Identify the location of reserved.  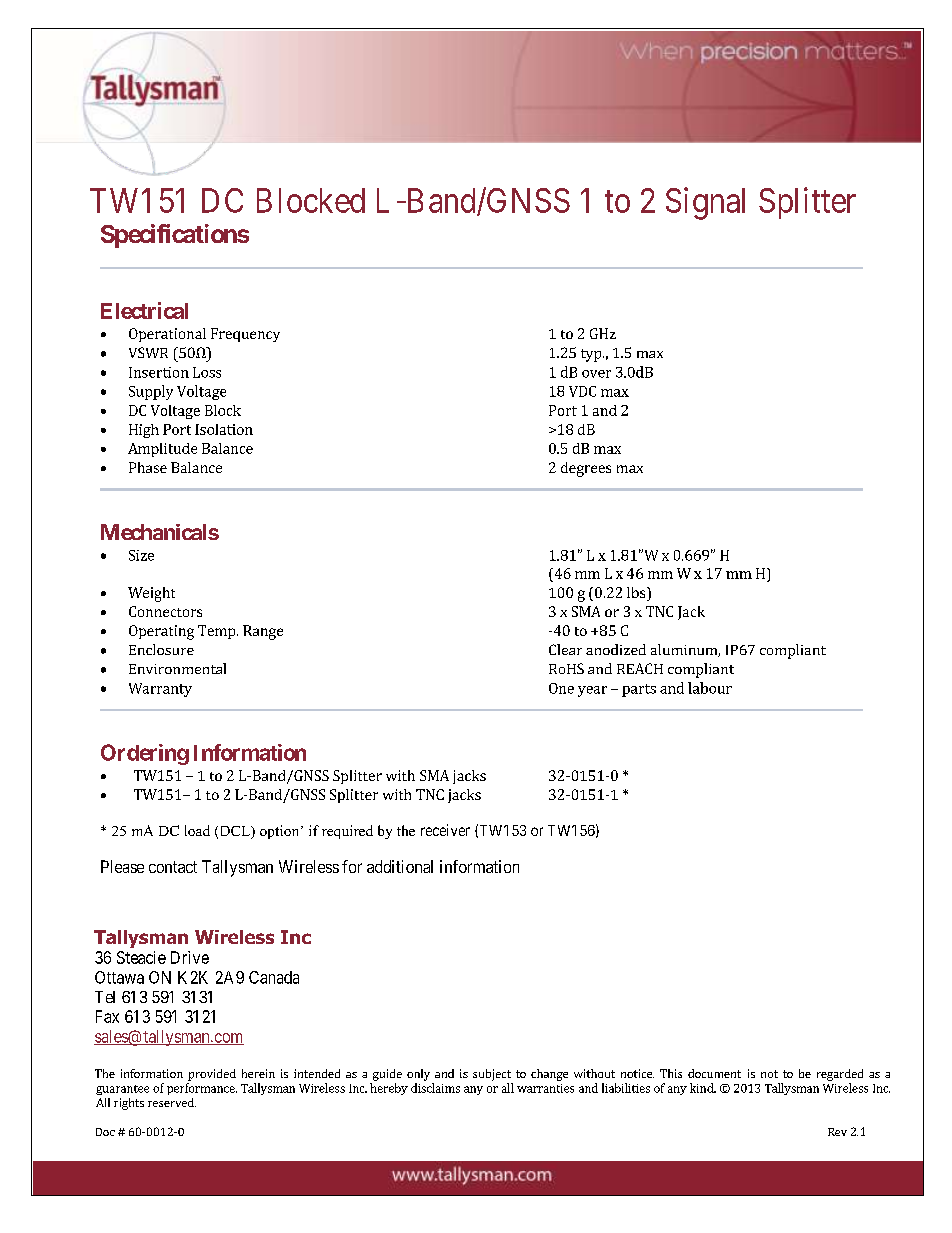
(172, 1102).
